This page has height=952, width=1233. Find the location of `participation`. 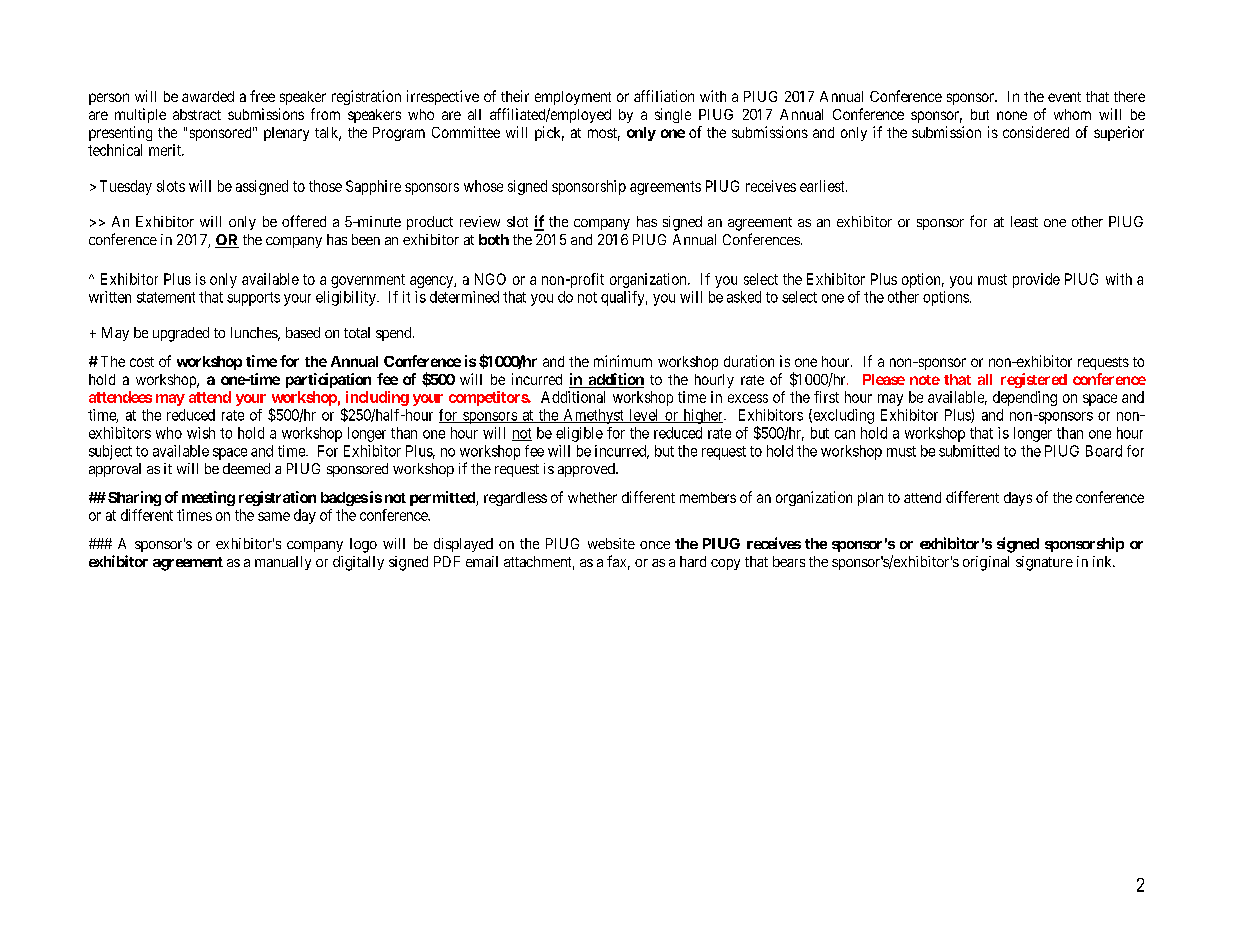

participation is located at coordinates (328, 380).
